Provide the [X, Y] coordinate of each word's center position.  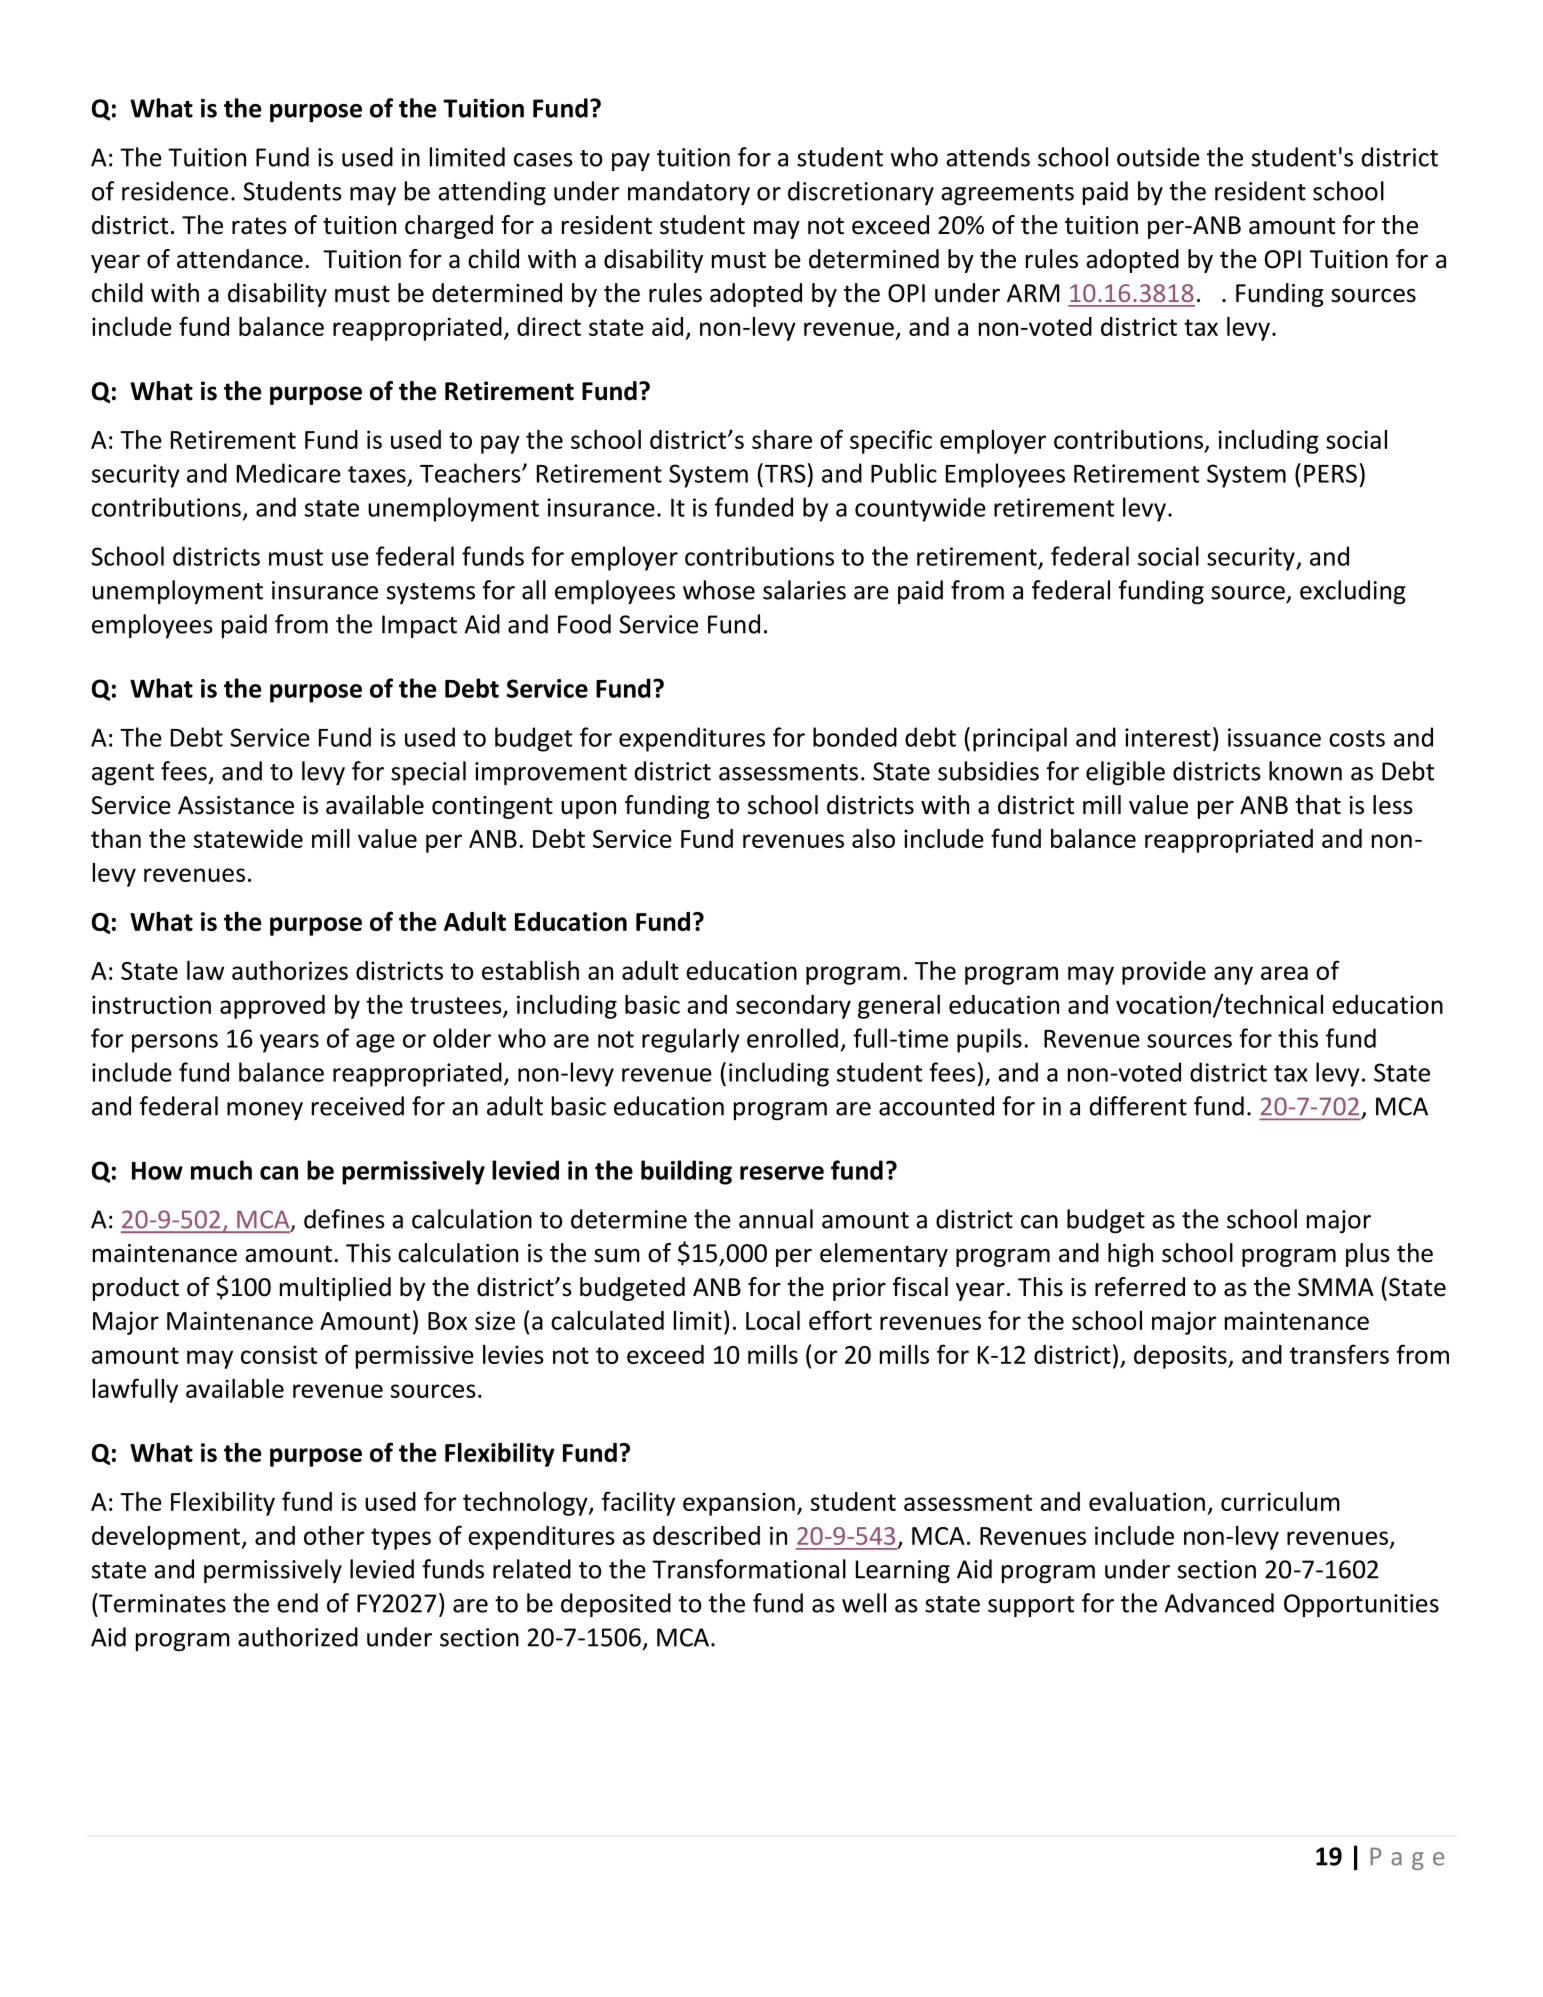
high [1130, 1255]
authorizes [290, 970]
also [873, 838]
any [1233, 975]
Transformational [749, 1569]
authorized [298, 1637]
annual [776, 1219]
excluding [1353, 592]
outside [1158, 157]
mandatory [689, 193]
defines [344, 1219]
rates [259, 226]
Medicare [289, 473]
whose [719, 590]
